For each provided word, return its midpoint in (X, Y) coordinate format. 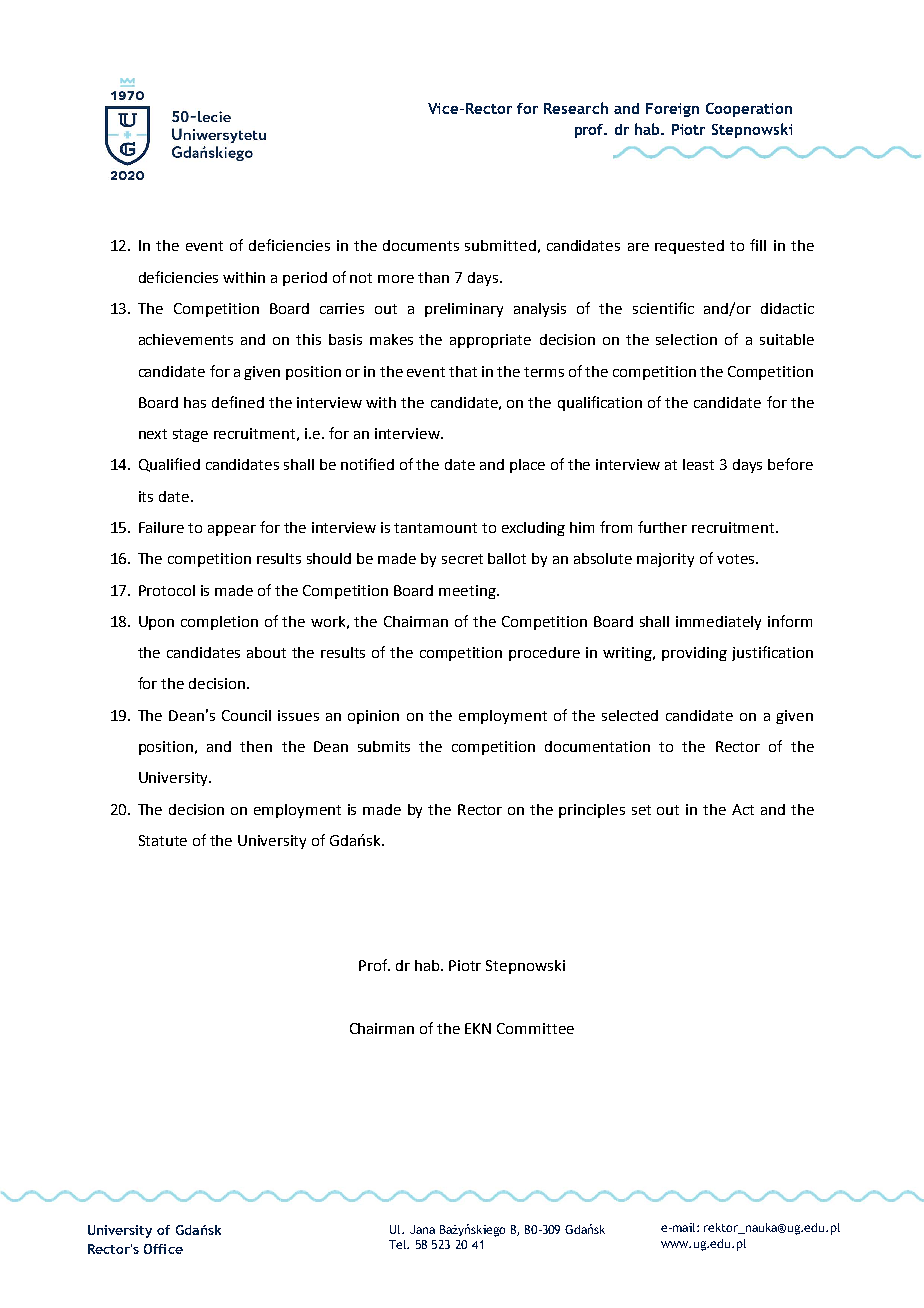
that (463, 371)
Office (163, 1249)
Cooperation (749, 110)
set (641, 810)
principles (592, 811)
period (305, 279)
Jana (422, 1229)
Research (576, 108)
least (698, 464)
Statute (163, 840)
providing (694, 654)
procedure (544, 654)
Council (246, 715)
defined (238, 402)
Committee (535, 1028)
